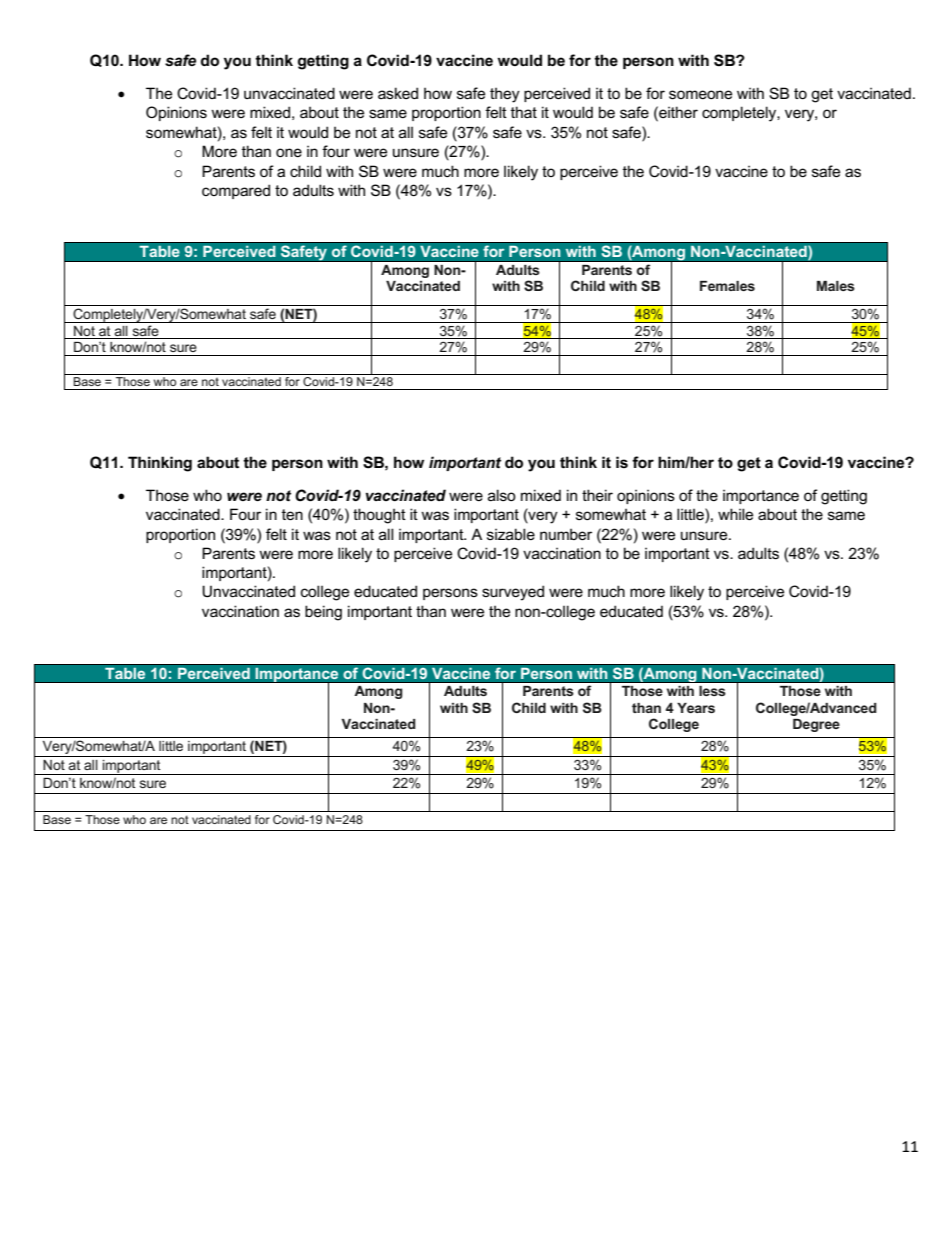 Image resolution: width=952 pixels, height=1233 pixels. I want to click on compared, so click(236, 191).
